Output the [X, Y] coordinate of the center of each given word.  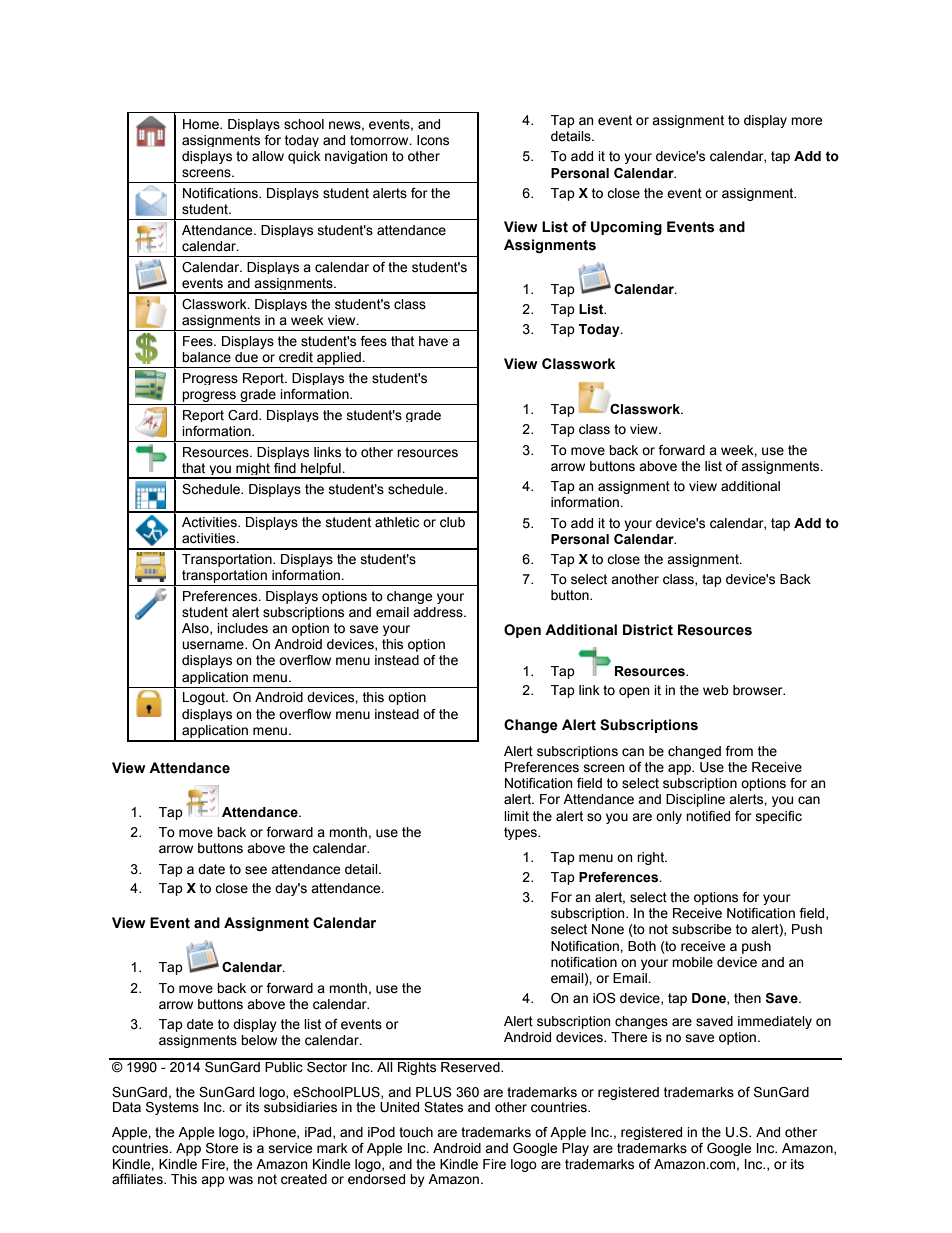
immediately [775, 1022]
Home [202, 124]
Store [222, 1148]
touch [416, 1132]
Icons [433, 140]
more [806, 121]
